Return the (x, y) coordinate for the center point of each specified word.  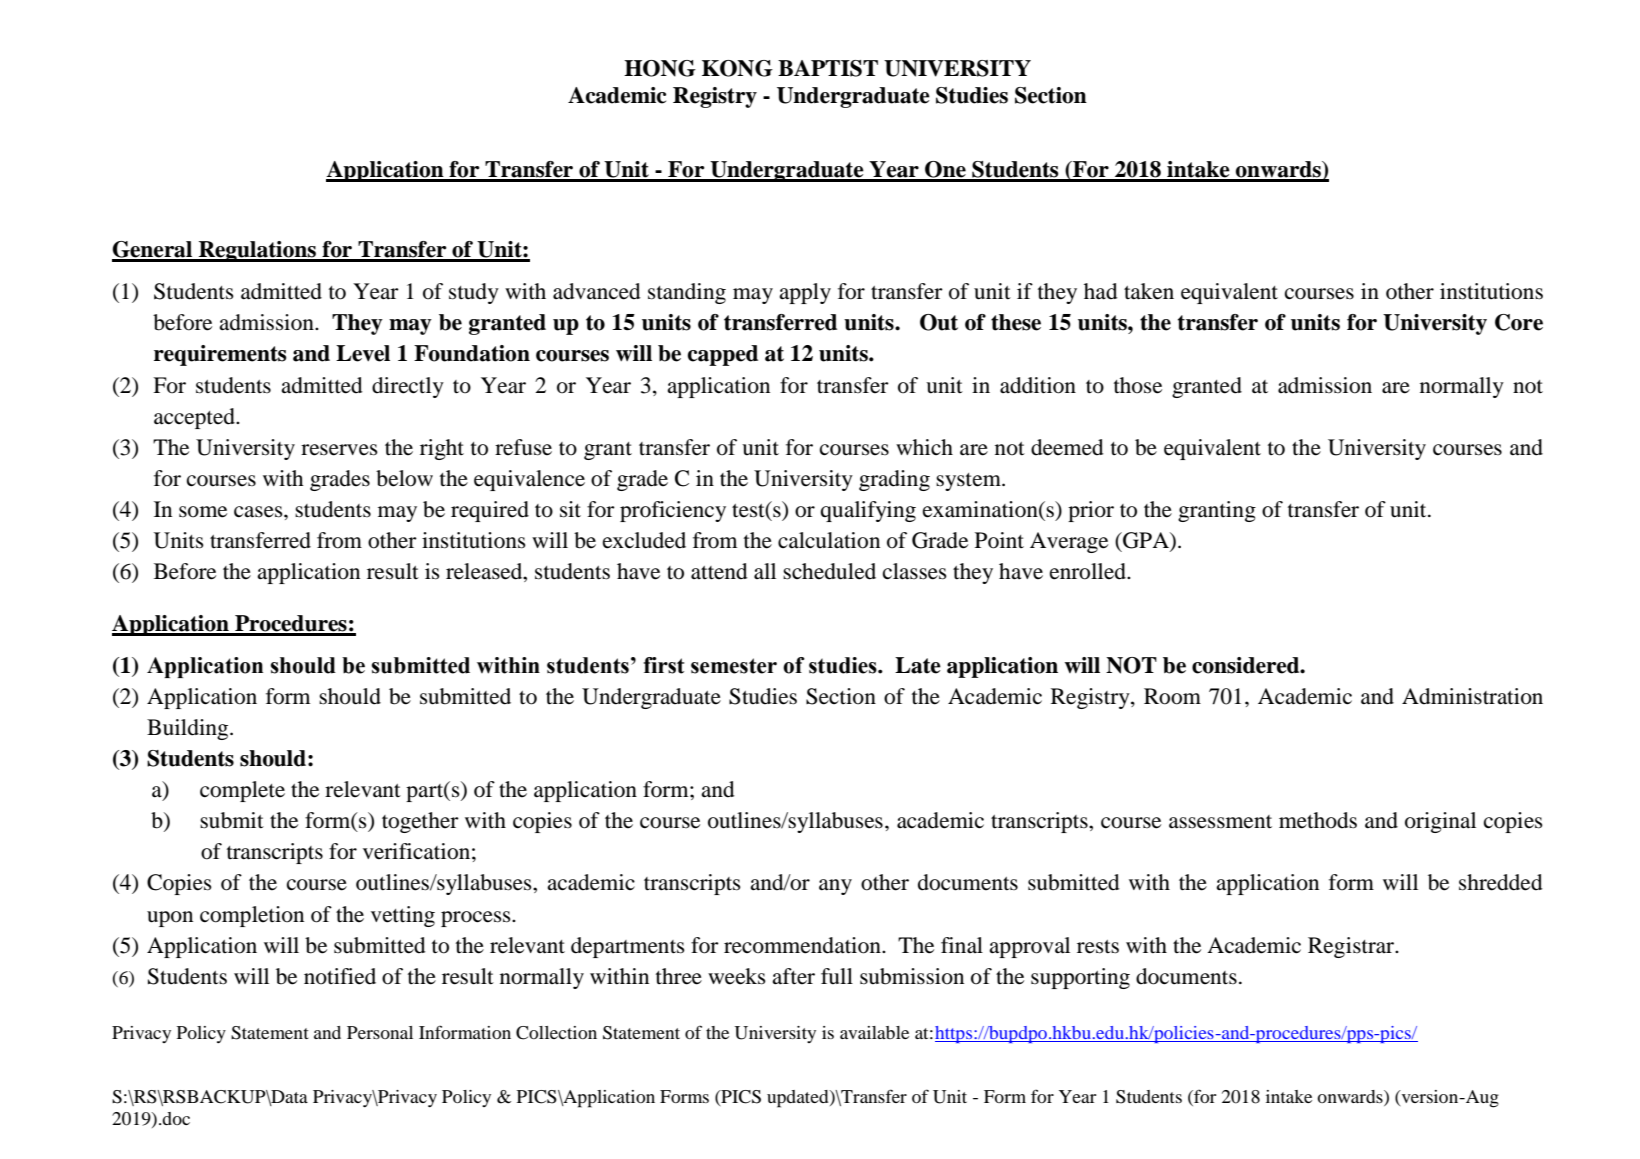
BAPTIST (828, 68)
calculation (829, 540)
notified (340, 976)
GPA (1146, 541)
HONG (660, 68)
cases (259, 512)
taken (1149, 291)
